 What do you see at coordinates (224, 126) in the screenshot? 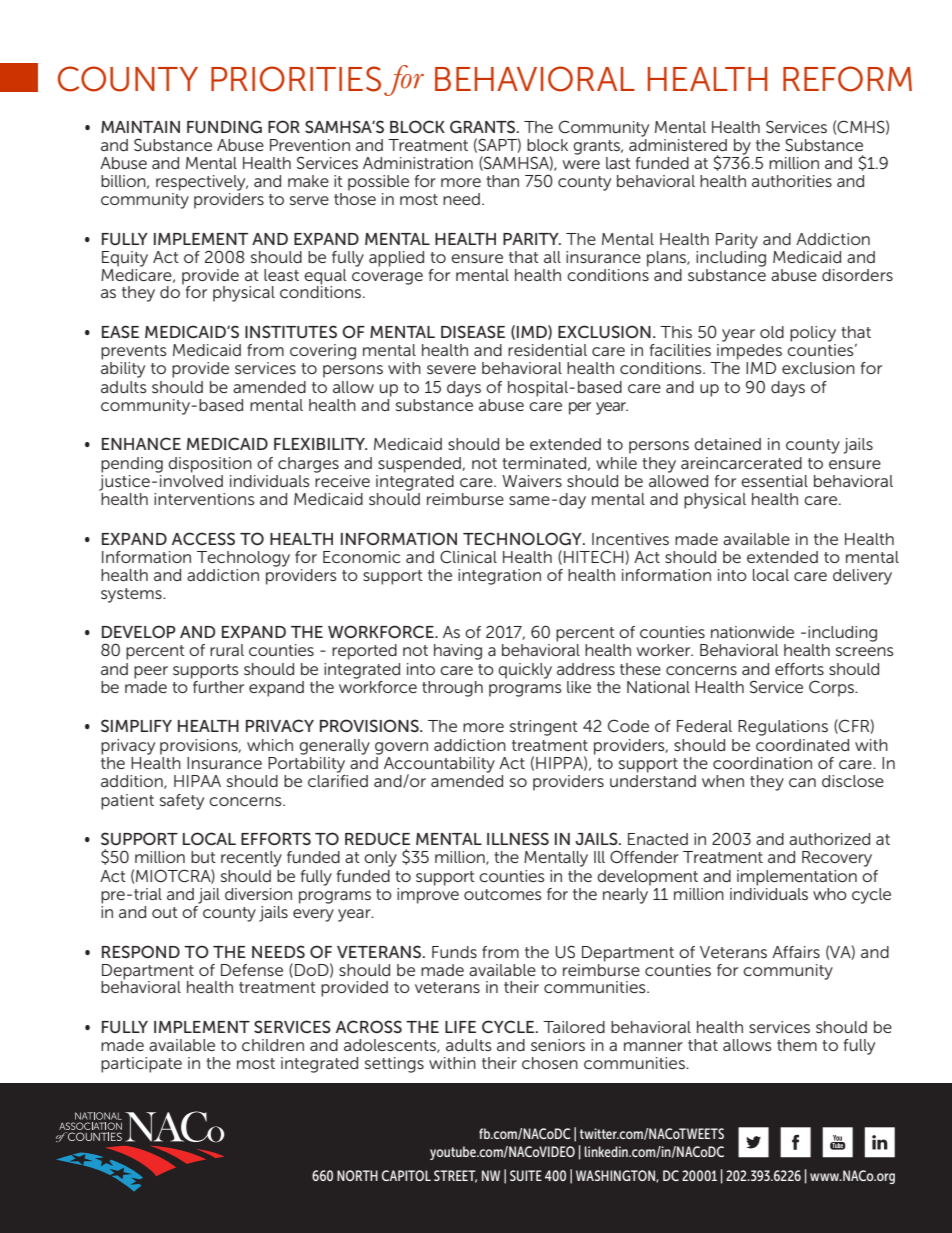
I see `FUNDING` at bounding box center [224, 126].
